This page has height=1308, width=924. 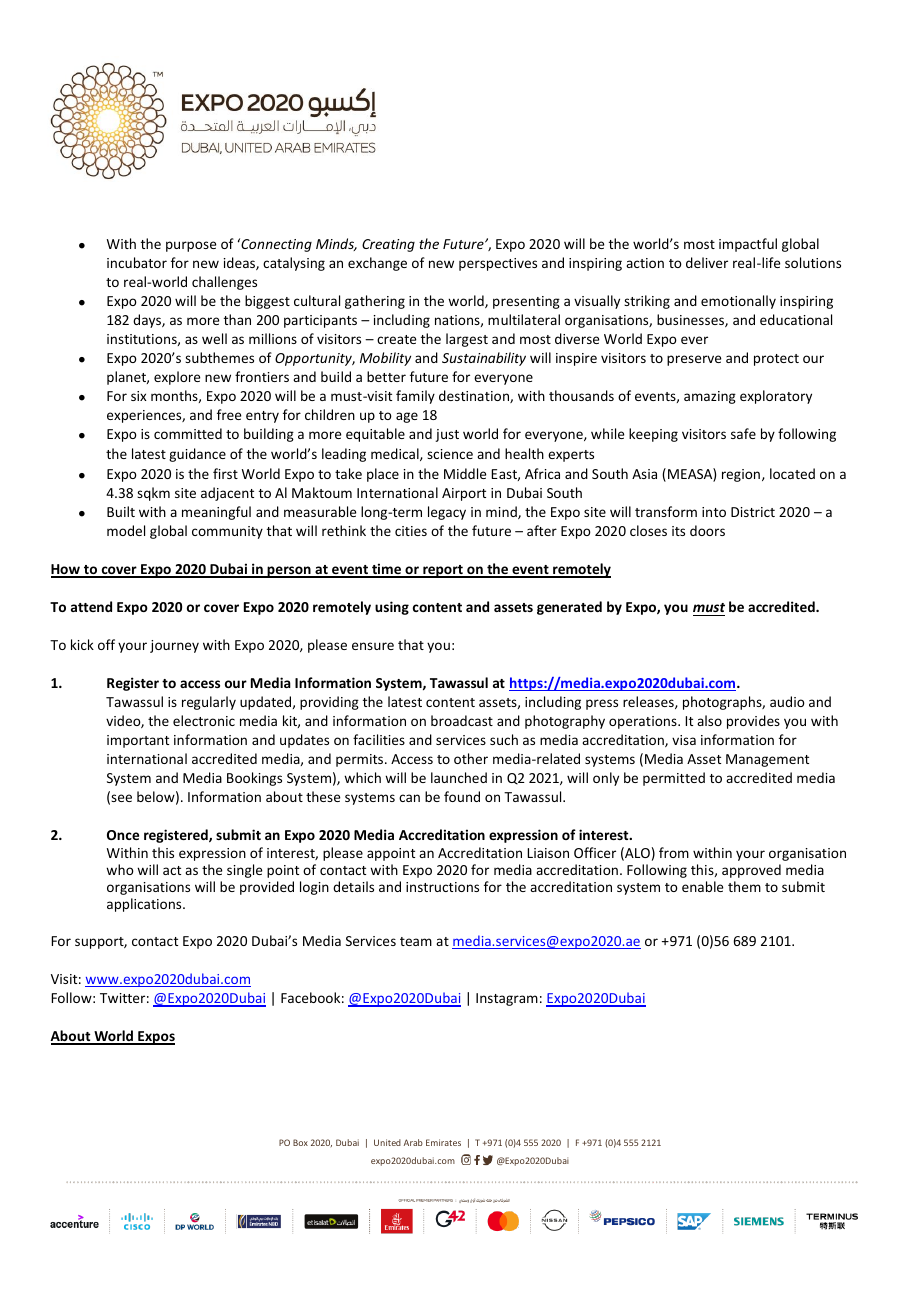 What do you see at coordinates (498, 264) in the page?
I see `perspectives` at bounding box center [498, 264].
